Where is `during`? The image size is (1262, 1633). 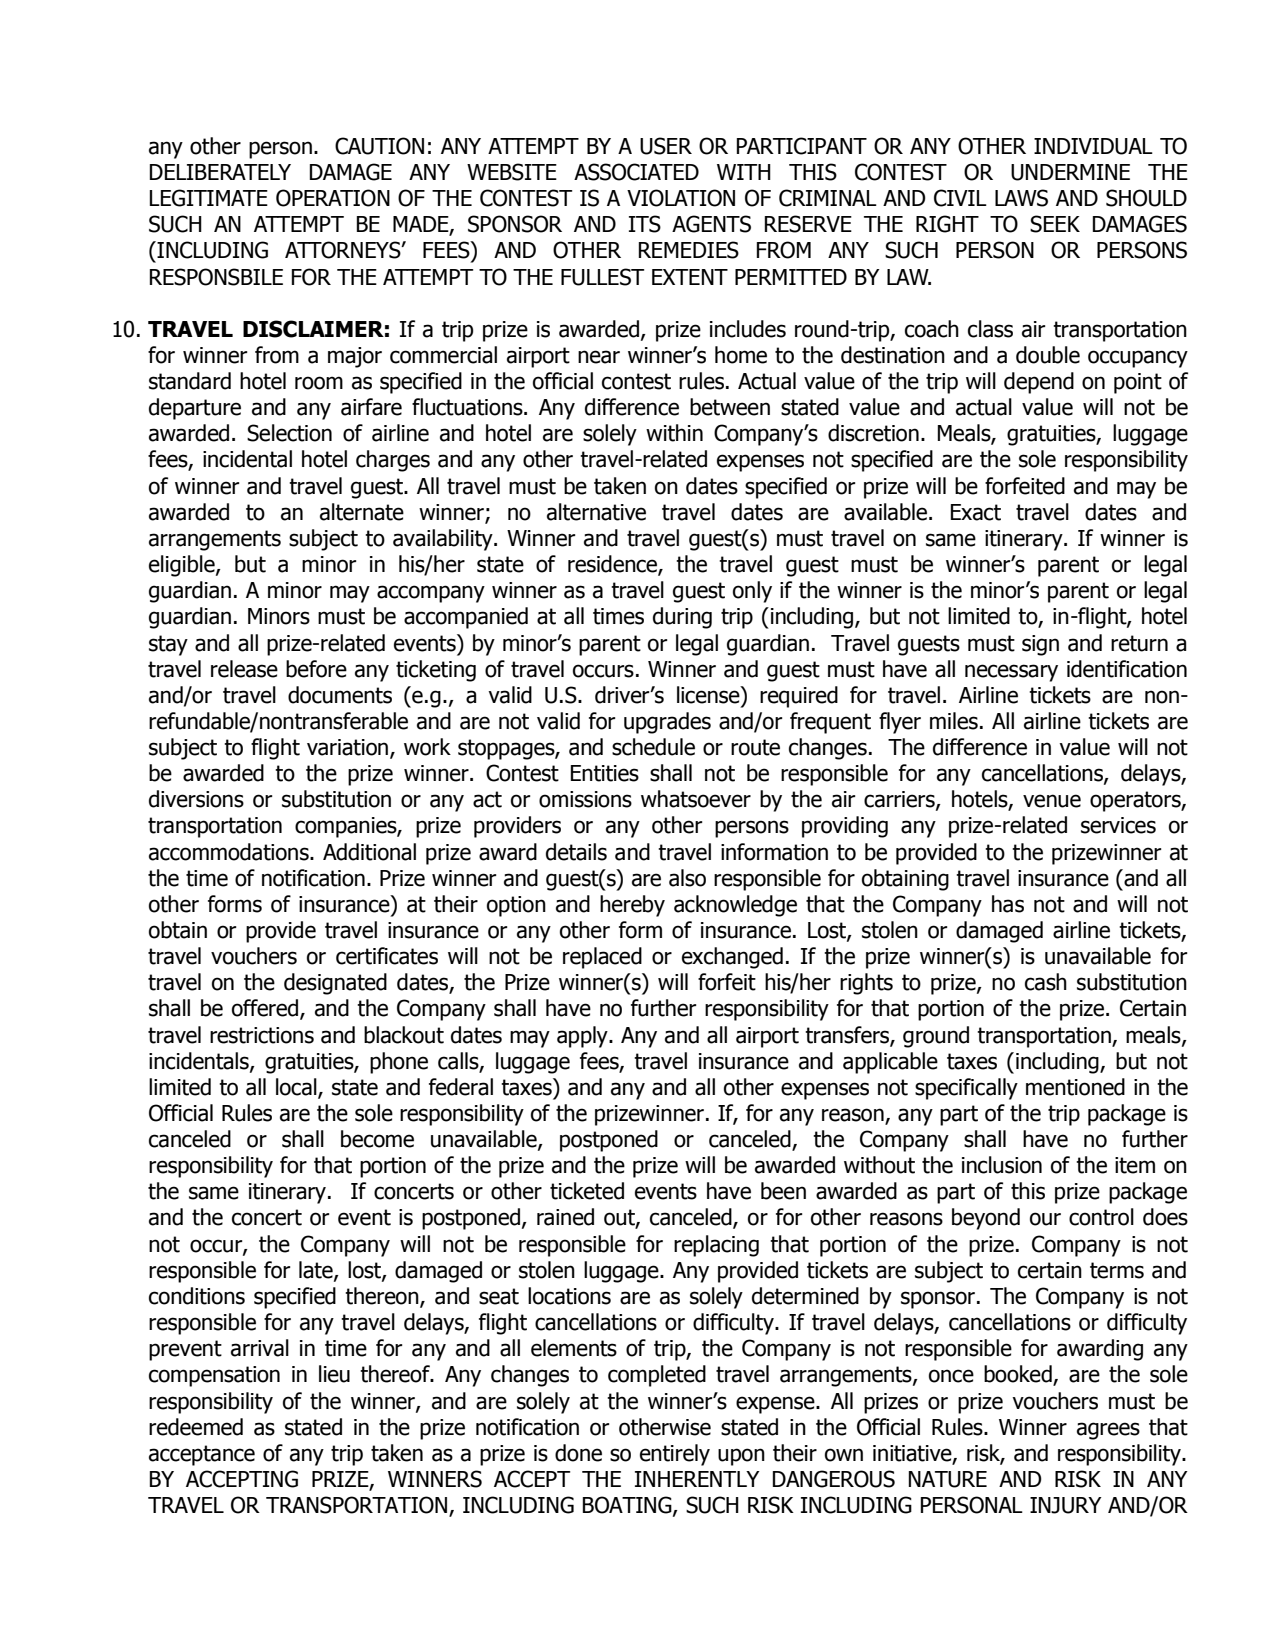 during is located at coordinates (682, 618).
